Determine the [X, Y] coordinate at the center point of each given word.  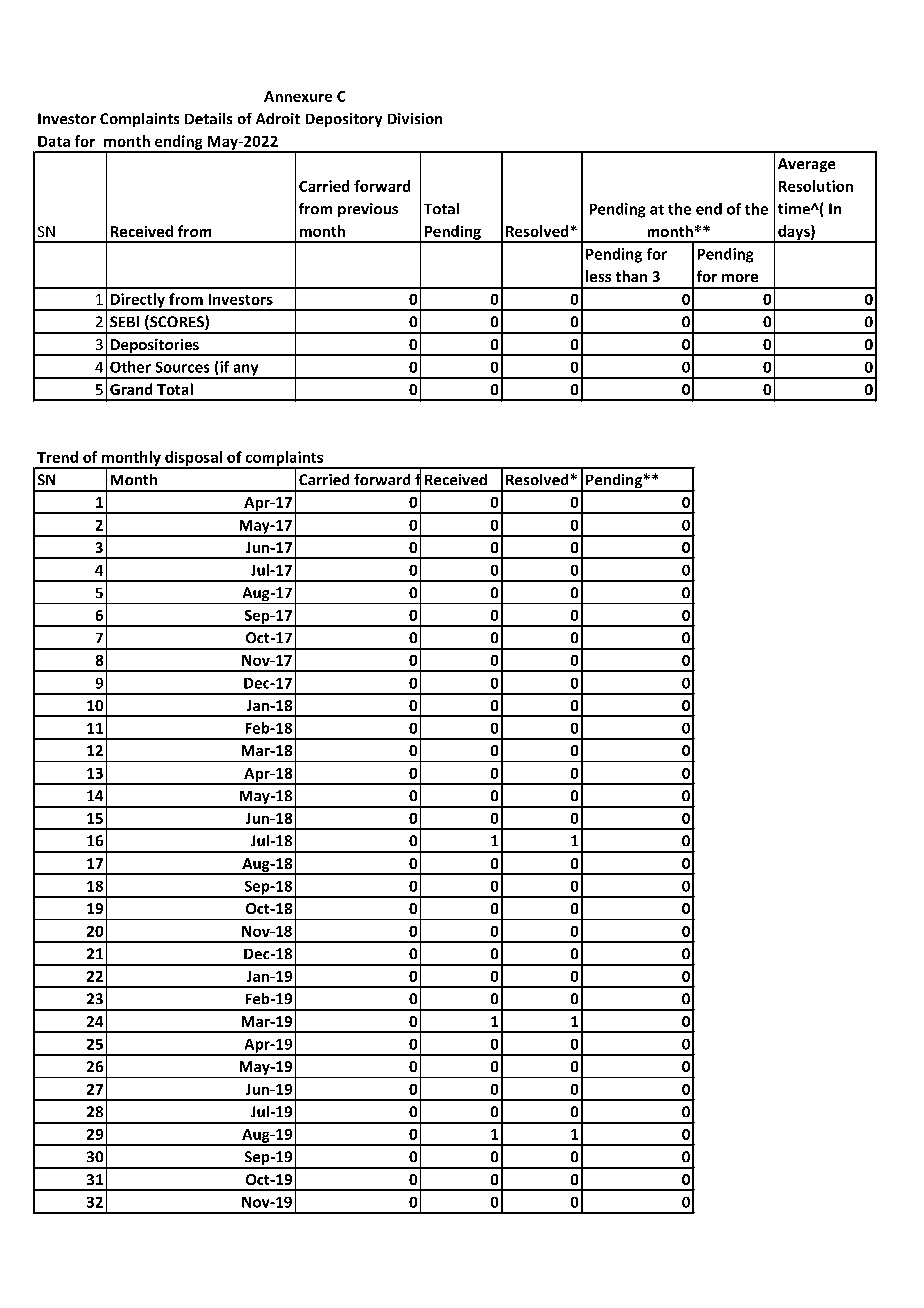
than [631, 276]
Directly [137, 301]
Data [54, 141]
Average [806, 165]
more [740, 278]
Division [415, 118]
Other [130, 367]
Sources [182, 367]
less [598, 276]
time [795, 208]
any [246, 371]
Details [208, 118]
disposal [193, 459]
